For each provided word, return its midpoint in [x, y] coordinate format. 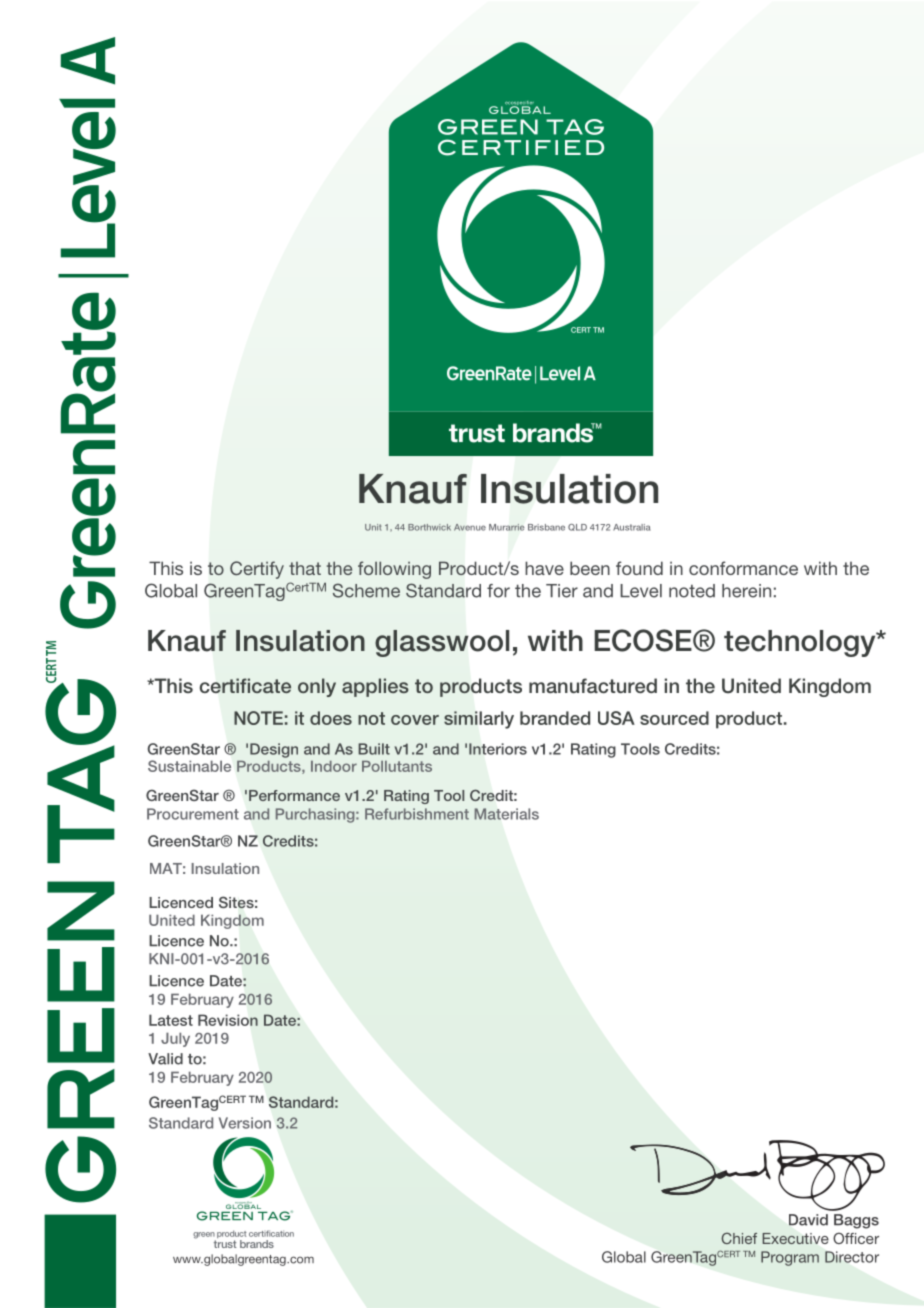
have [544, 568]
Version [245, 1123]
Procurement [193, 814]
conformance [743, 568]
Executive [796, 1238]
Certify [257, 570]
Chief [739, 1238]
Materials [506, 814]
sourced [674, 718]
